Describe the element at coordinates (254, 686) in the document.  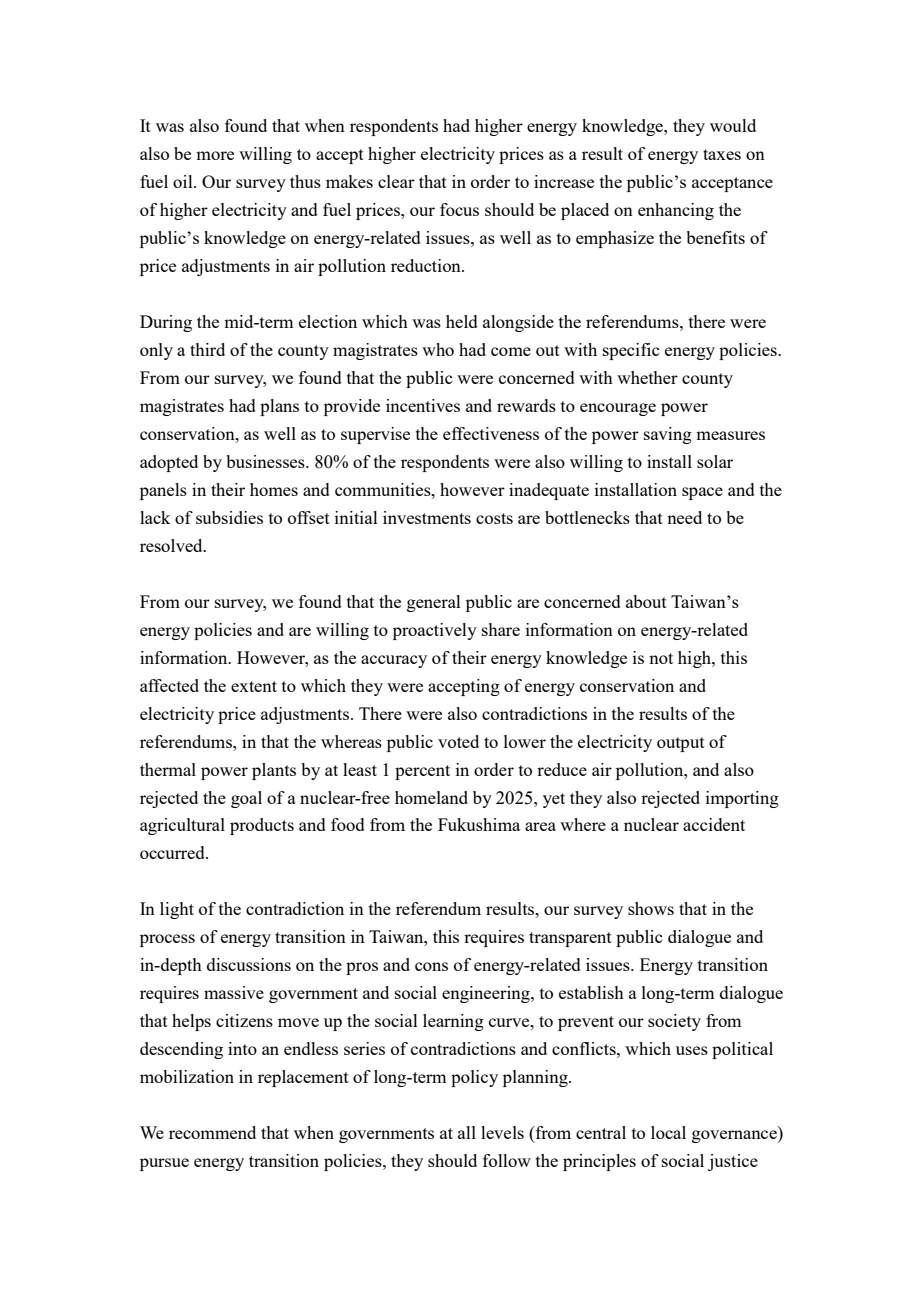
I see `extent` at that location.
